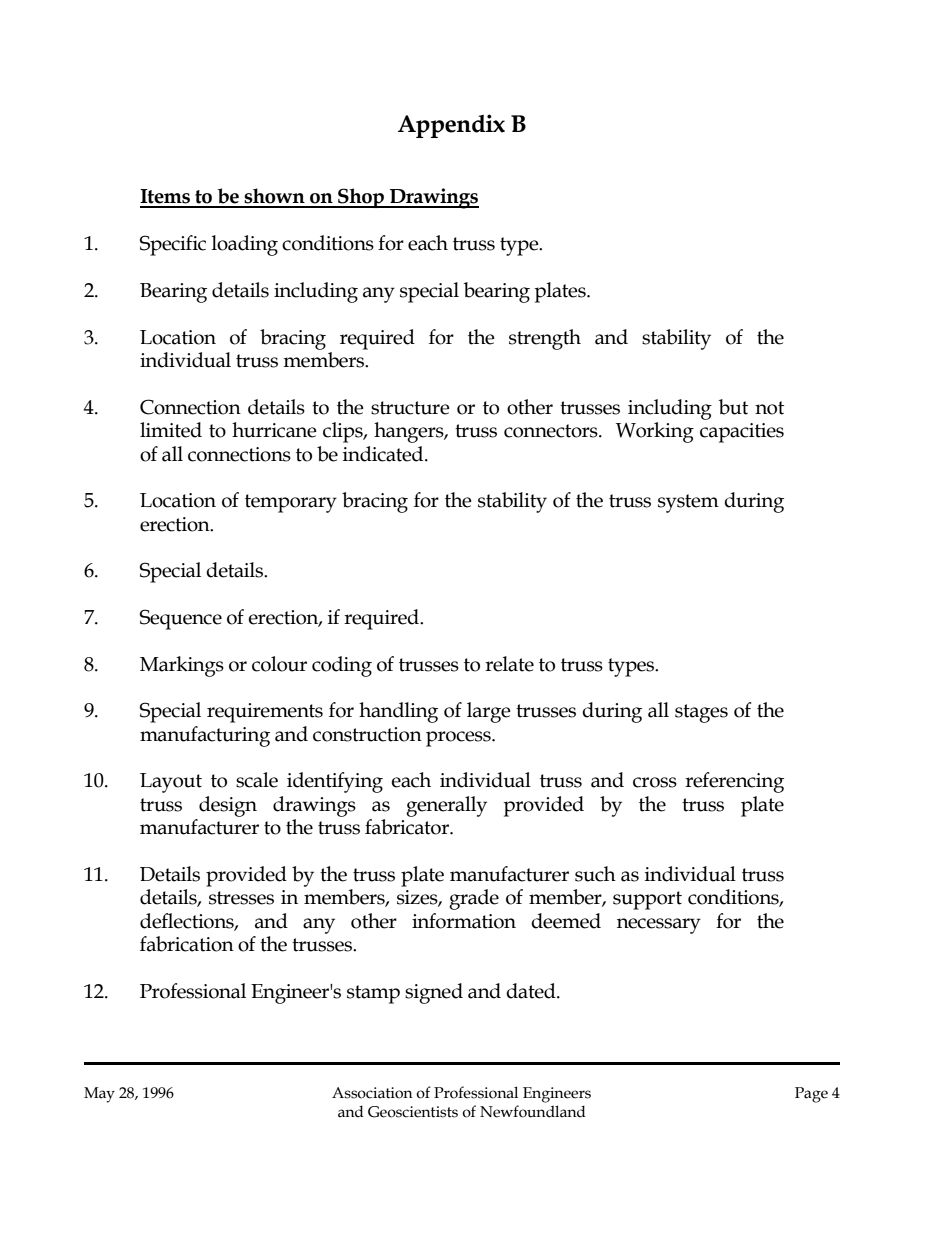 The height and width of the screenshot is (1233, 952). Describe the element at coordinates (99, 1095) in the screenshot. I see `May` at that location.
